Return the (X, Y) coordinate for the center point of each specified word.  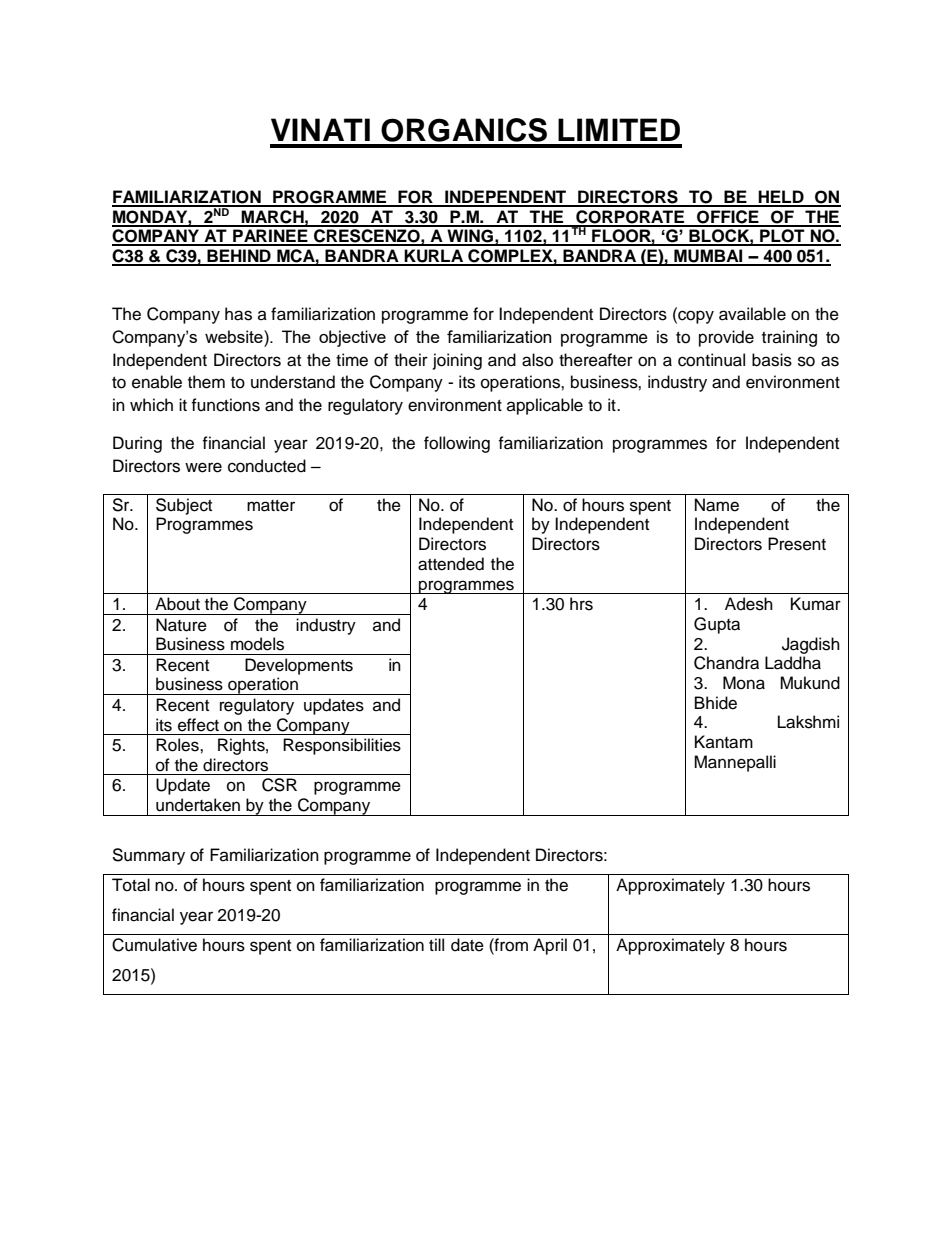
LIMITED (619, 129)
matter (271, 506)
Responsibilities (342, 746)
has (238, 314)
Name (717, 505)
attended (451, 564)
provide (726, 338)
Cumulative (154, 945)
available (752, 314)
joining (457, 361)
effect (198, 725)
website (235, 336)
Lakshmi (808, 722)
